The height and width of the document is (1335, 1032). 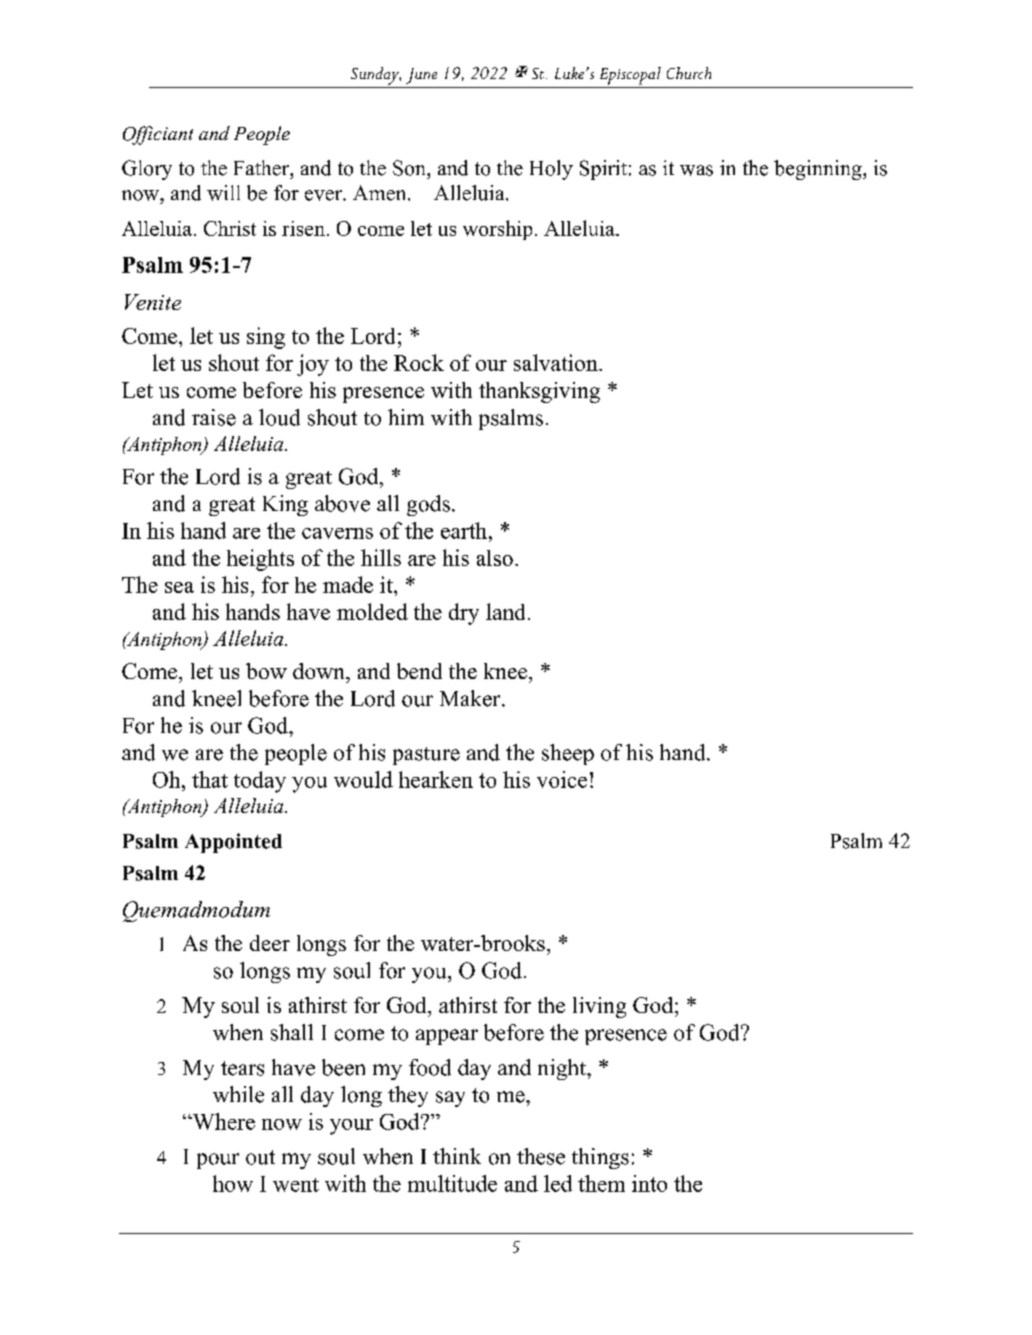 What do you see at coordinates (436, 779) in the document?
I see `hearken` at bounding box center [436, 779].
